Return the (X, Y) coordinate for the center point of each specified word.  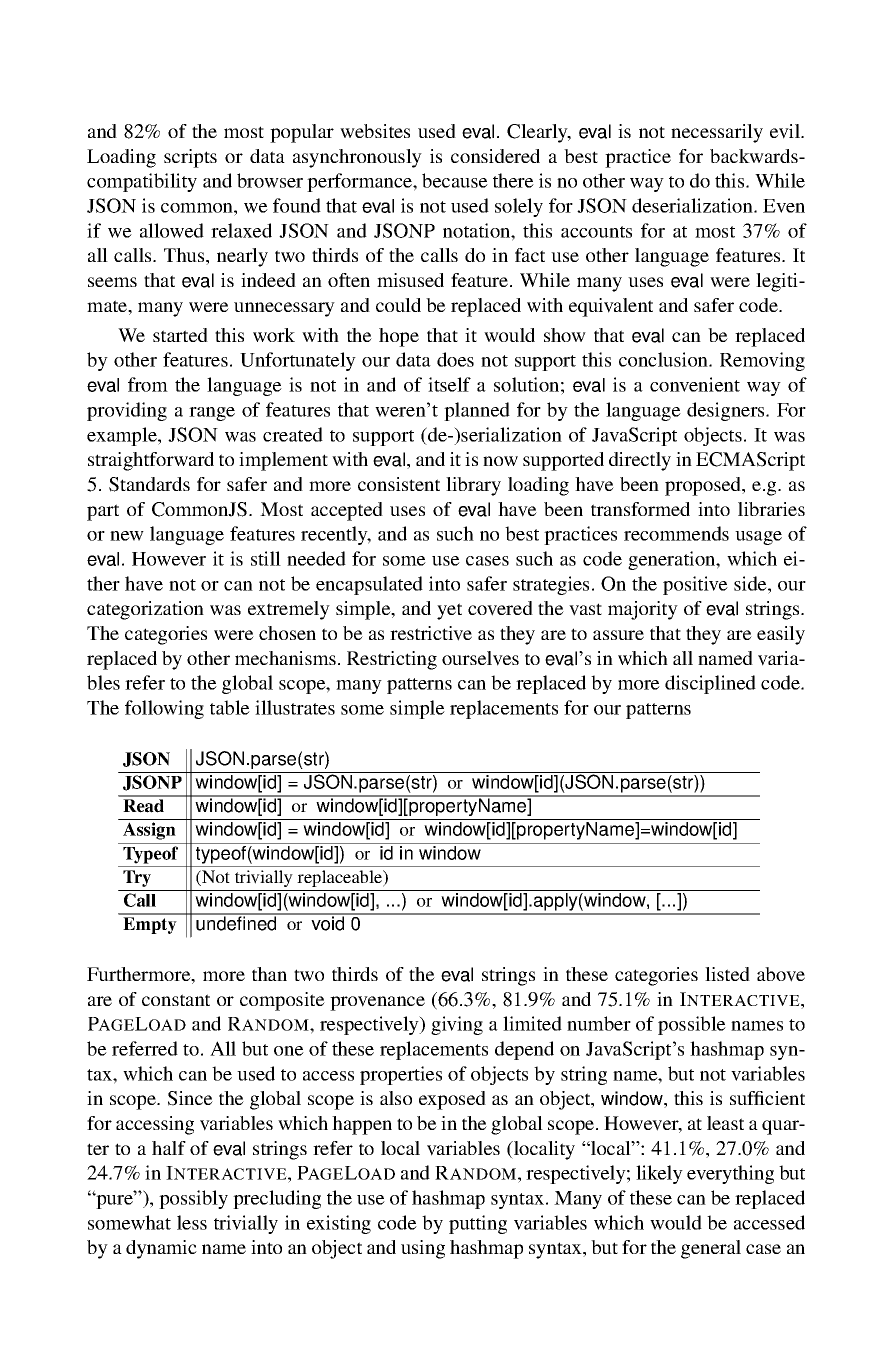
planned (477, 411)
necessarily (717, 133)
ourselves (480, 658)
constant (176, 1000)
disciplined (710, 684)
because (455, 180)
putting (478, 1224)
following (164, 709)
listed (727, 974)
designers (727, 411)
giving (457, 1025)
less (192, 1222)
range (212, 414)
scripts (190, 158)
